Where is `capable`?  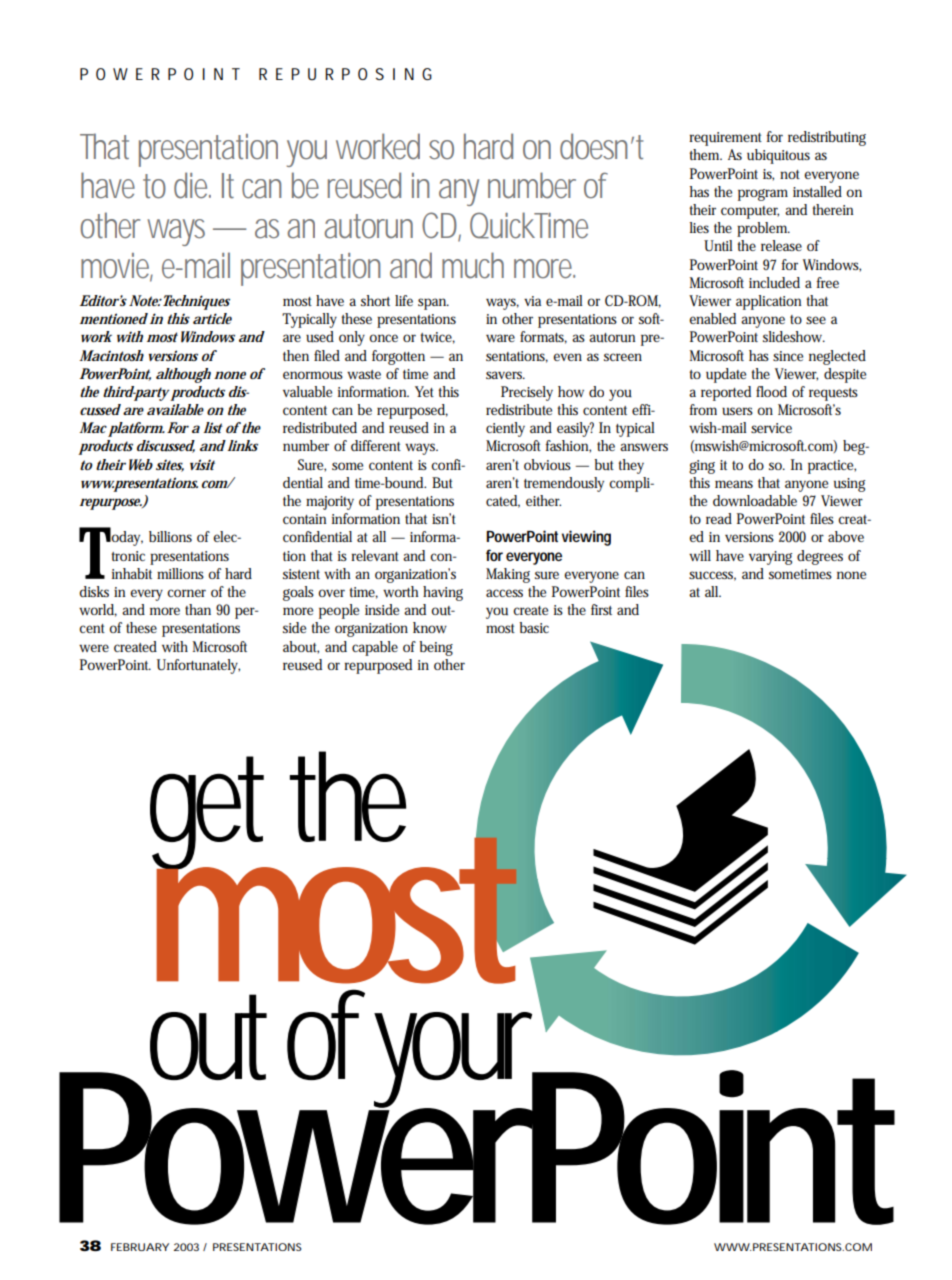
capable is located at coordinates (375, 648).
